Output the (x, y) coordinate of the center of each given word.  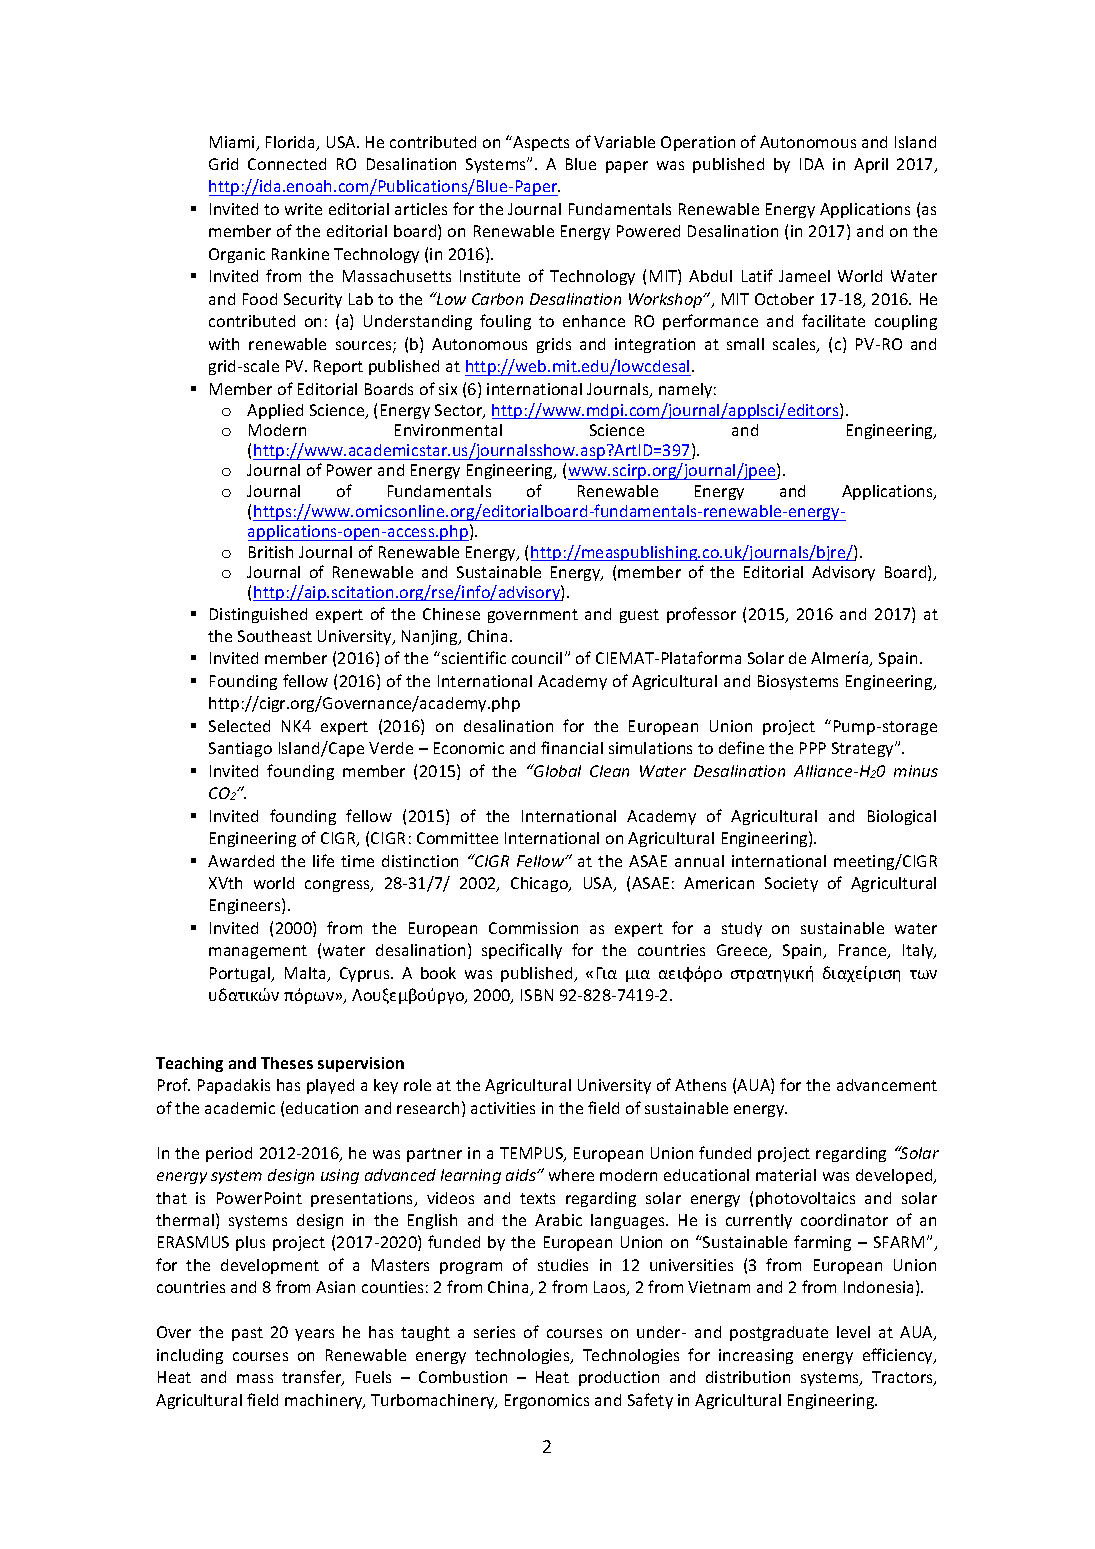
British (271, 552)
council (537, 658)
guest (639, 616)
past (247, 1334)
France (864, 951)
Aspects (540, 143)
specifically (522, 951)
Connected (287, 164)
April (871, 165)
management (258, 952)
